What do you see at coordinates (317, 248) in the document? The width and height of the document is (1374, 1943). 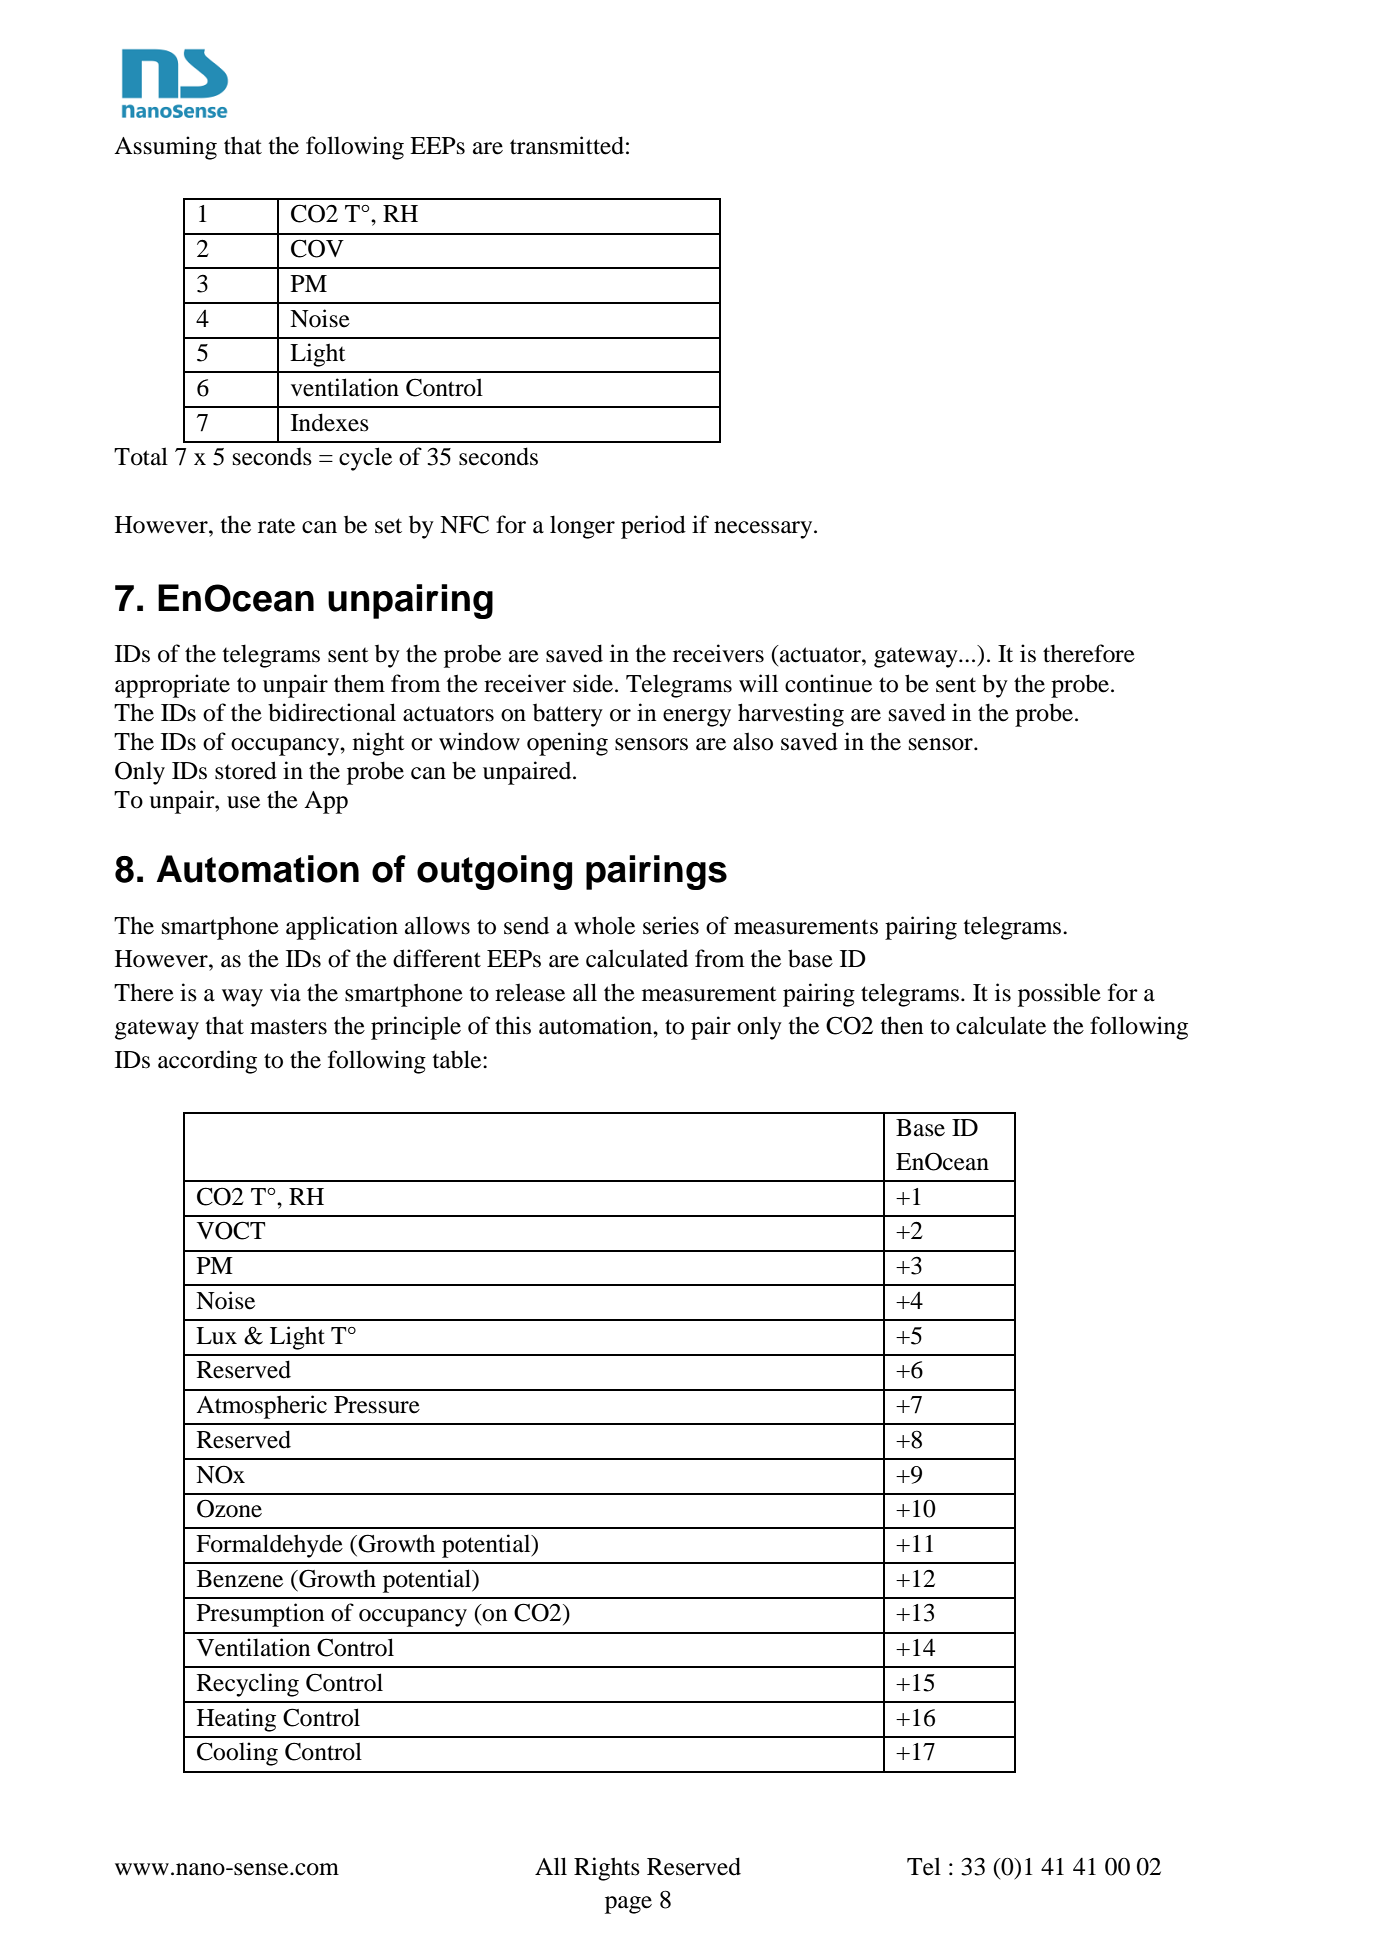 I see `COV` at bounding box center [317, 248].
